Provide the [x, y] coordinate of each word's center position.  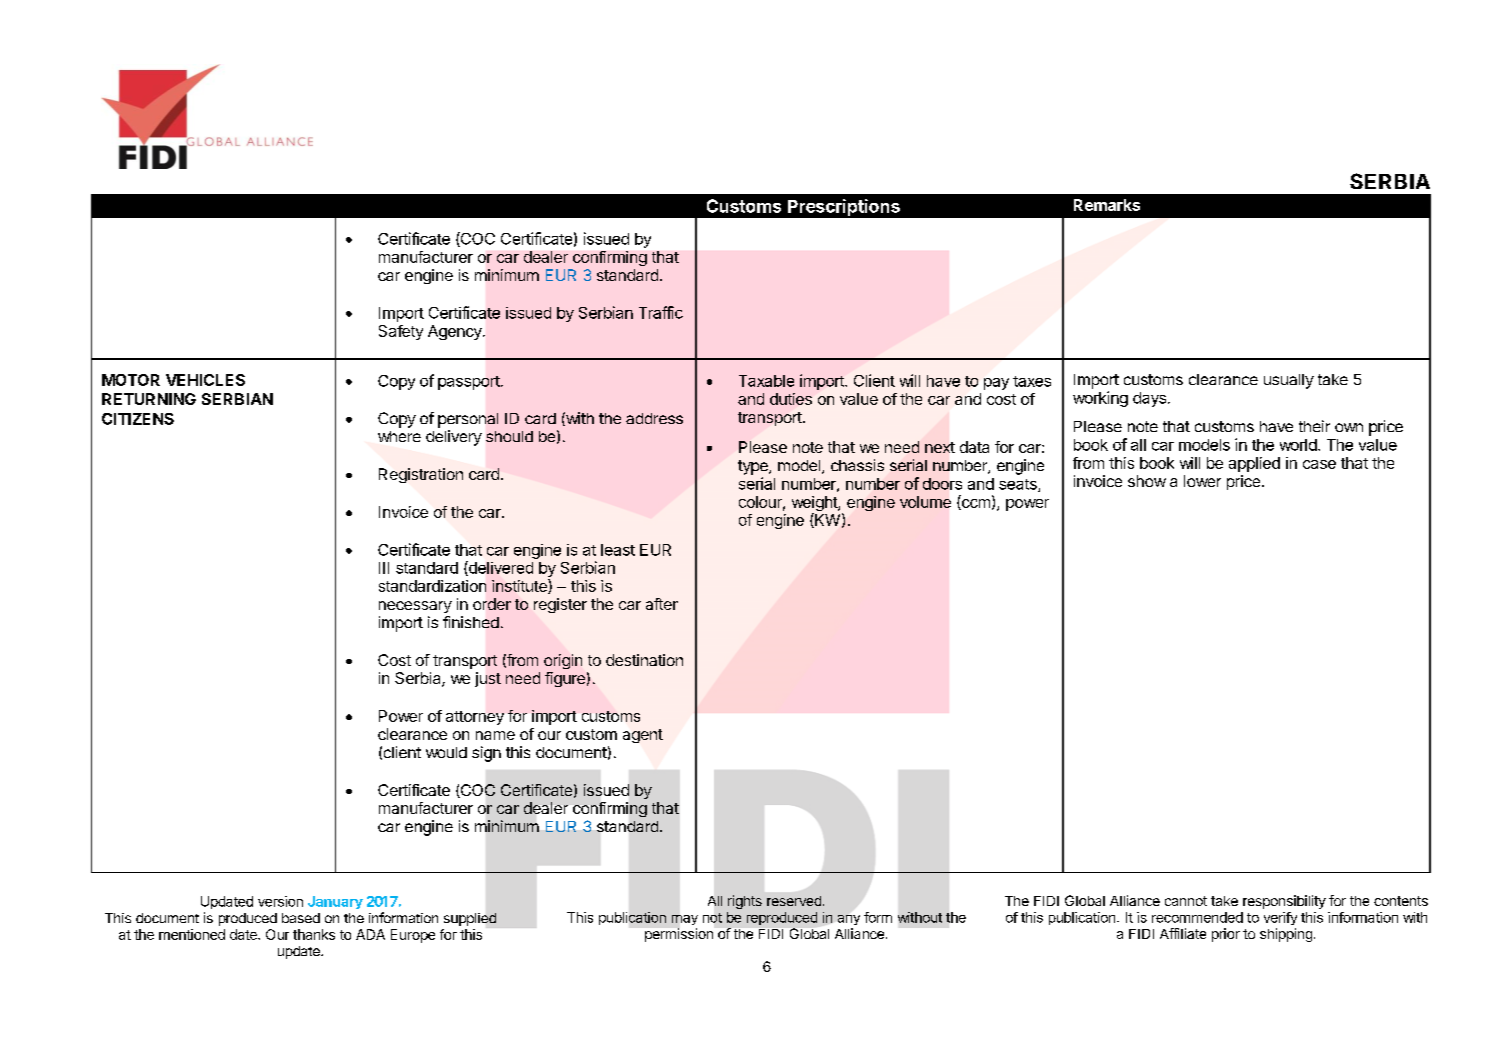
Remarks [1107, 205]
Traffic [661, 312]
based [301, 918]
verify [1280, 918]
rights [745, 902]
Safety [401, 332]
